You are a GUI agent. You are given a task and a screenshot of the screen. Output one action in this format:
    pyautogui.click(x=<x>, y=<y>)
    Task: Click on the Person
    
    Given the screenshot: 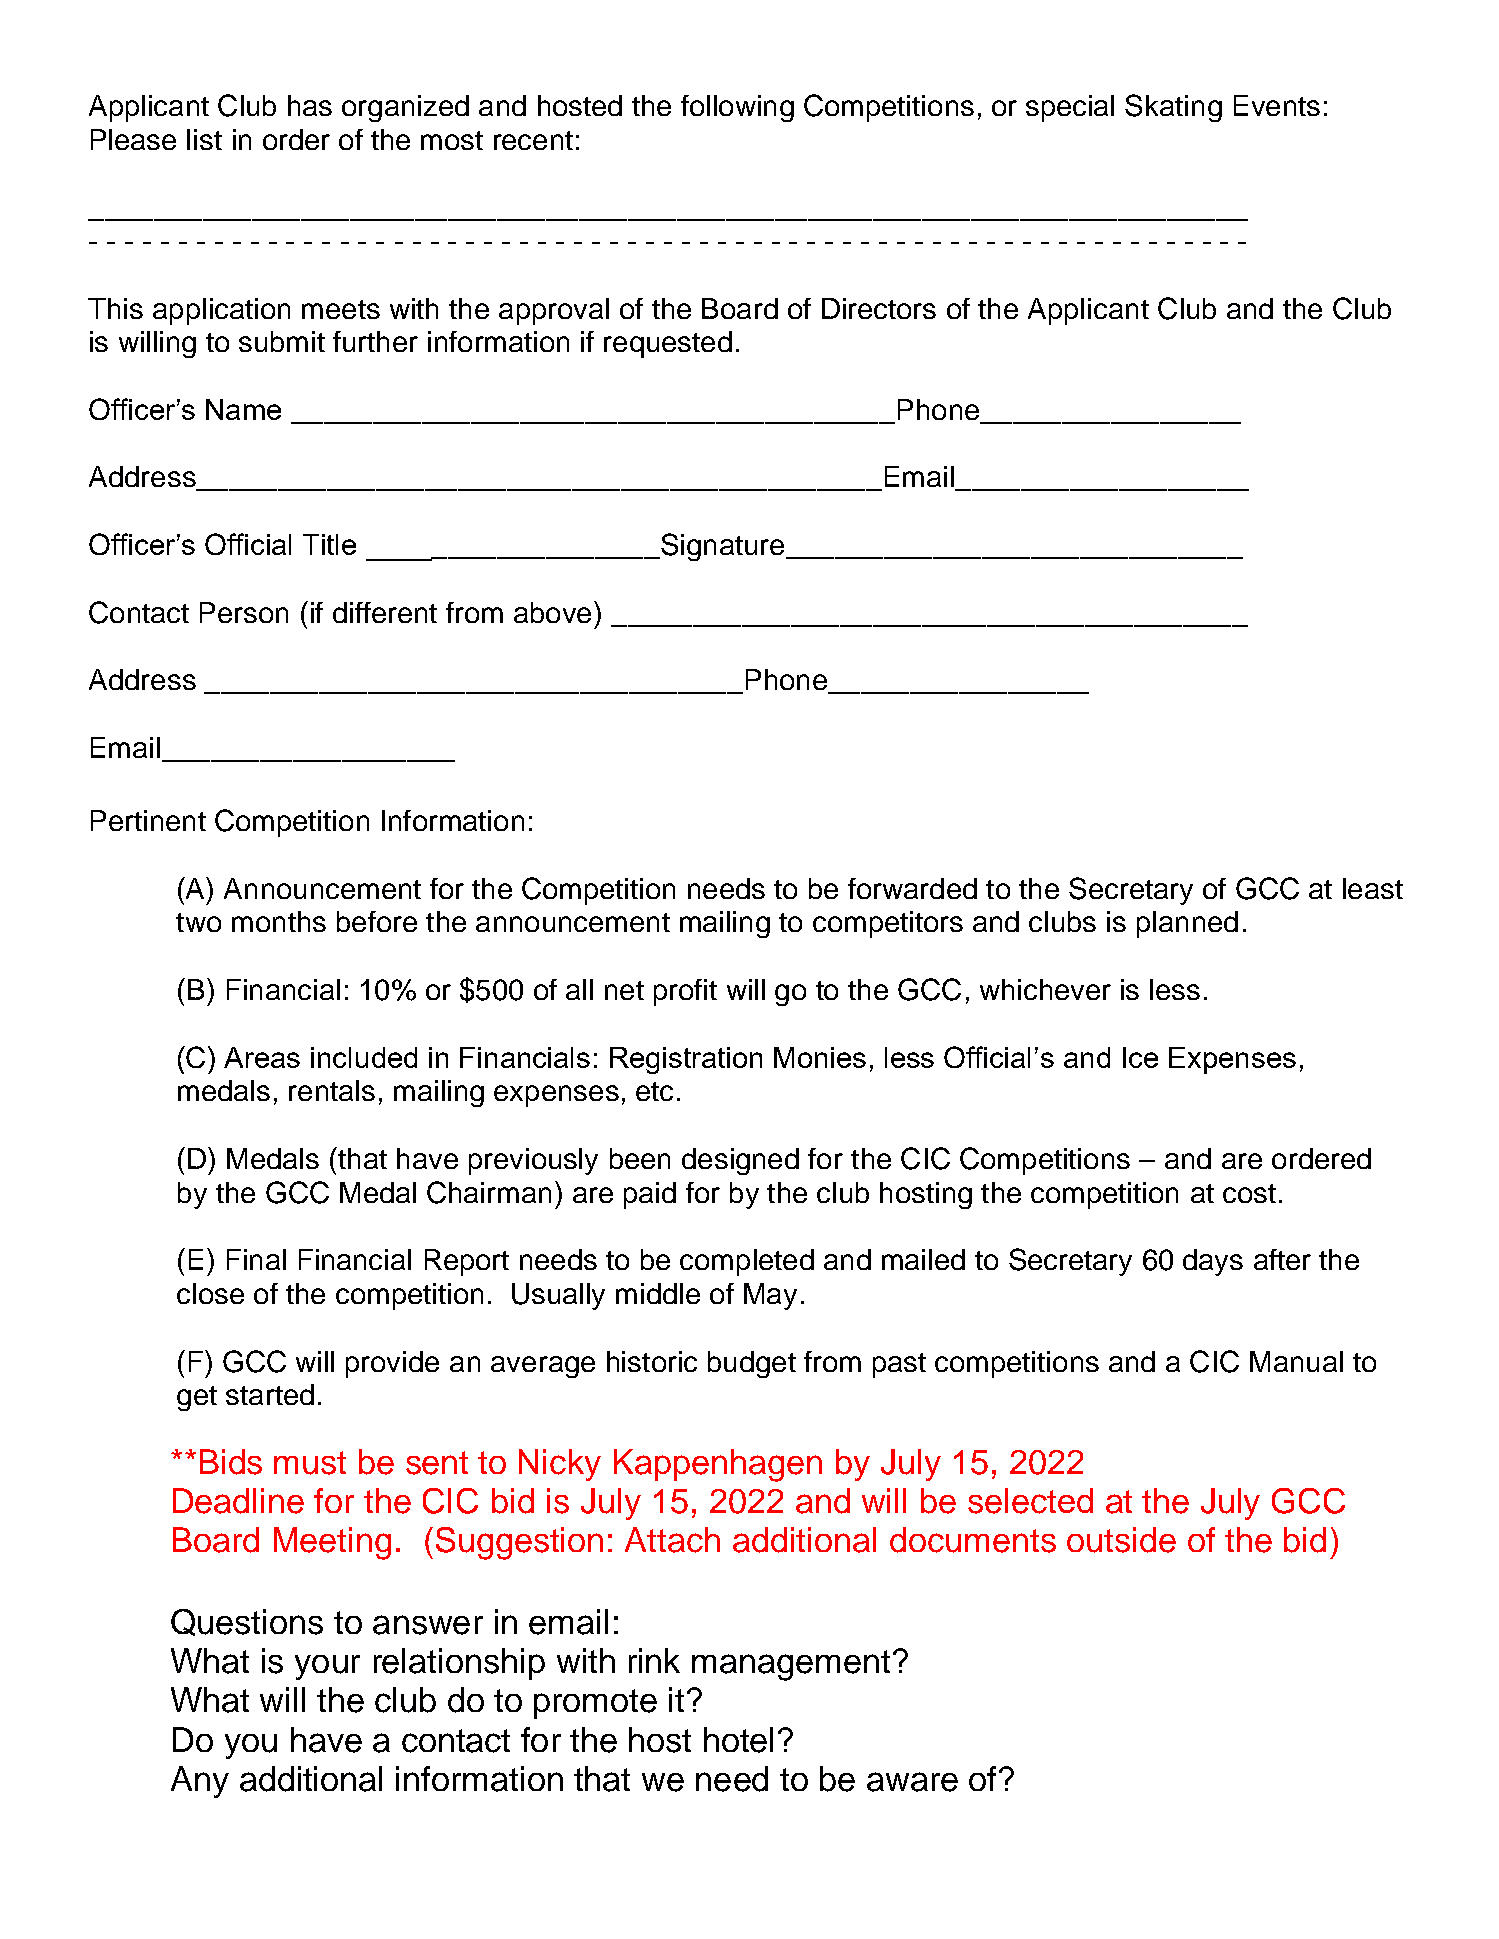 What is the action you would take?
    pyautogui.click(x=244, y=612)
